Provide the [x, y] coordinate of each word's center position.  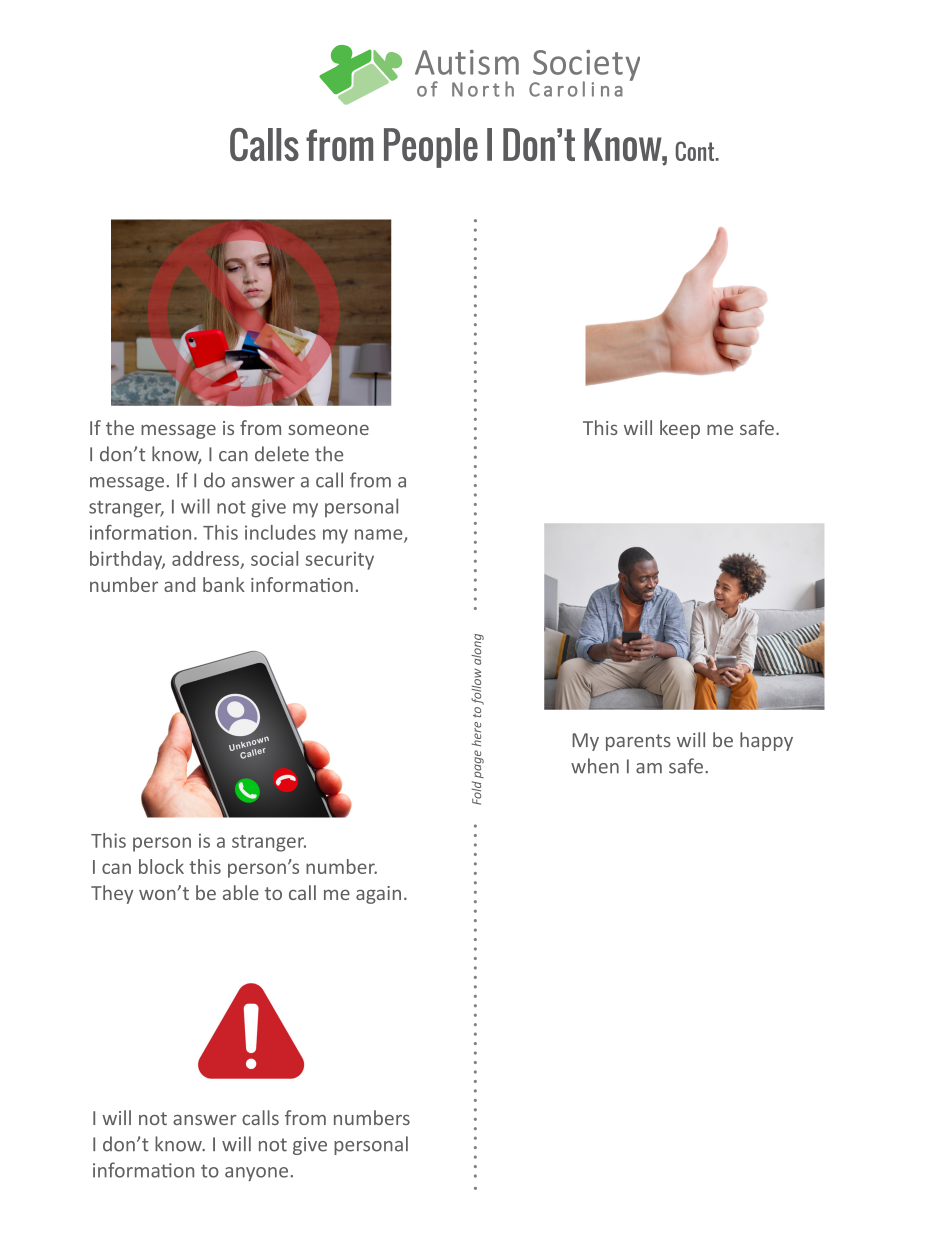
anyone [256, 1174]
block [161, 866]
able [241, 892]
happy [766, 741]
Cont [696, 151]
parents [638, 742]
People [431, 148]
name [380, 535]
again [378, 895]
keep [680, 429]
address [205, 558]
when [595, 766]
